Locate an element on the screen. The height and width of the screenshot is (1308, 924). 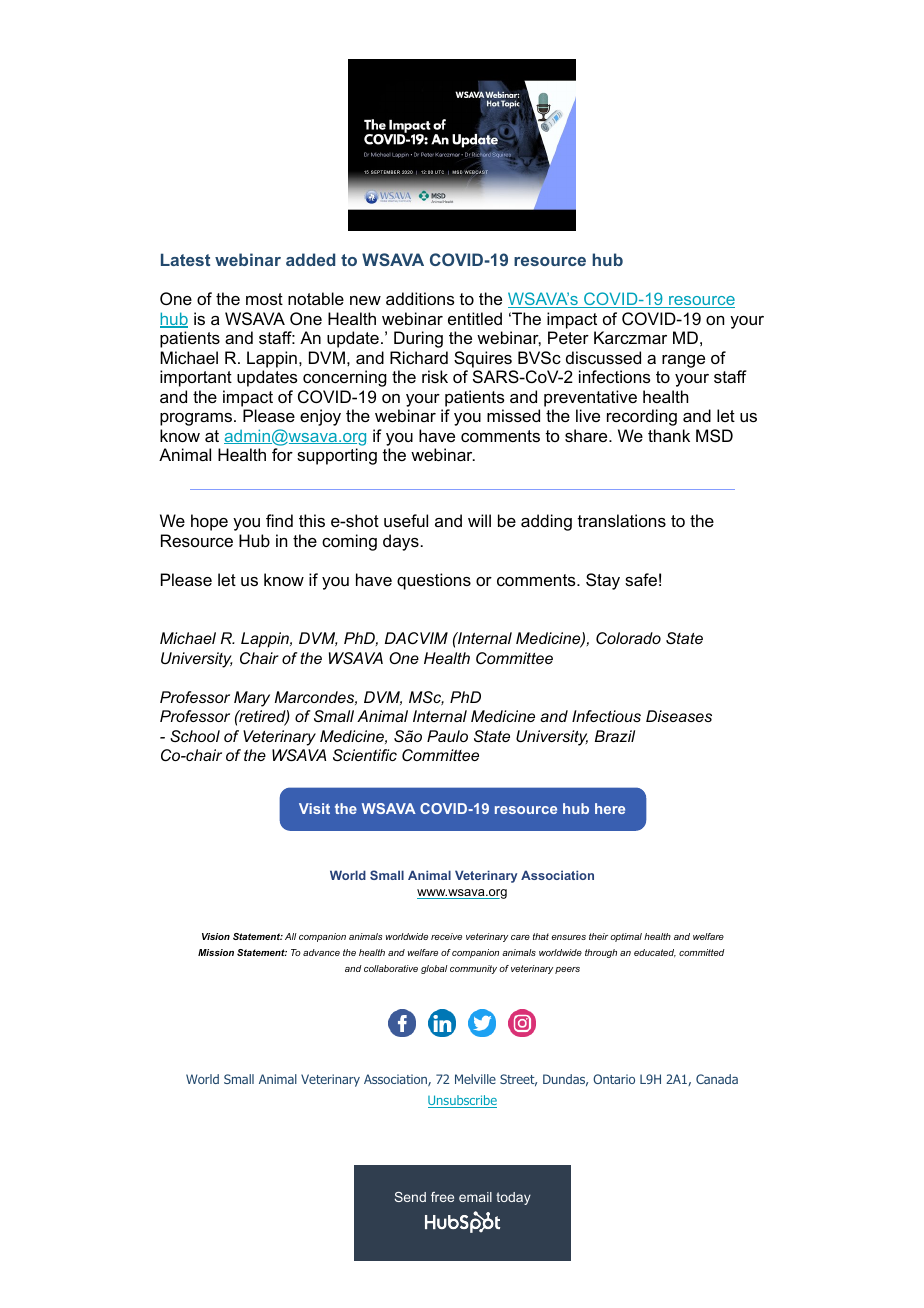
Paulo is located at coordinates (447, 736).
